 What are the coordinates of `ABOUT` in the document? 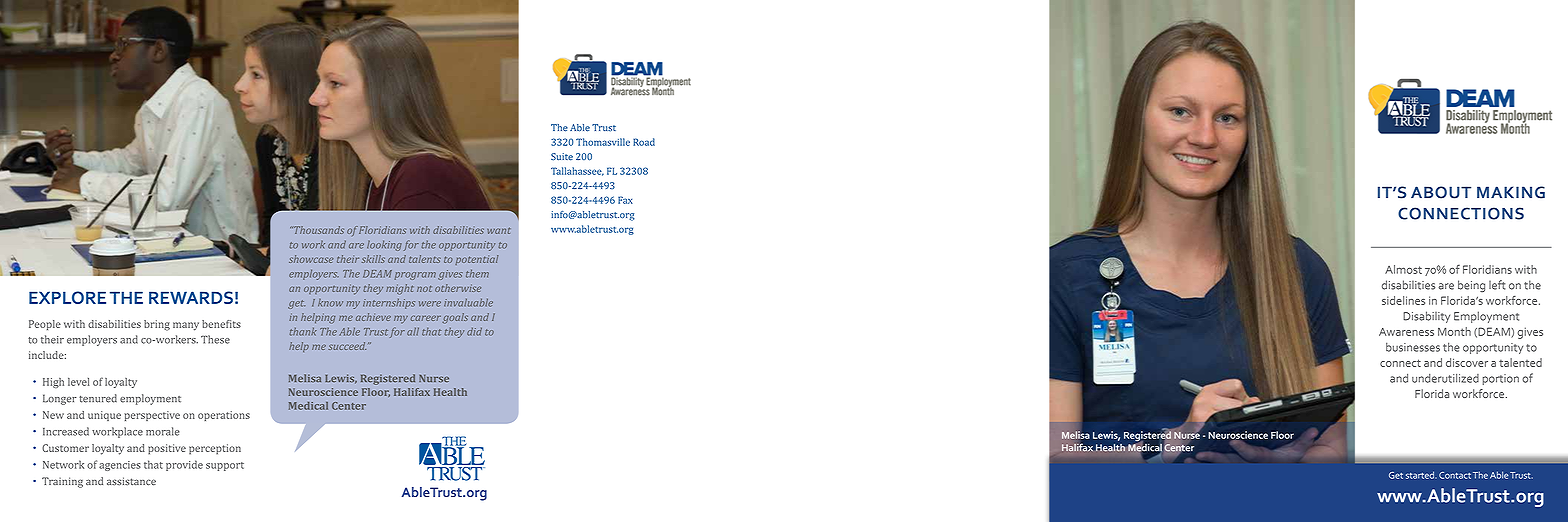 It's located at (1441, 192).
